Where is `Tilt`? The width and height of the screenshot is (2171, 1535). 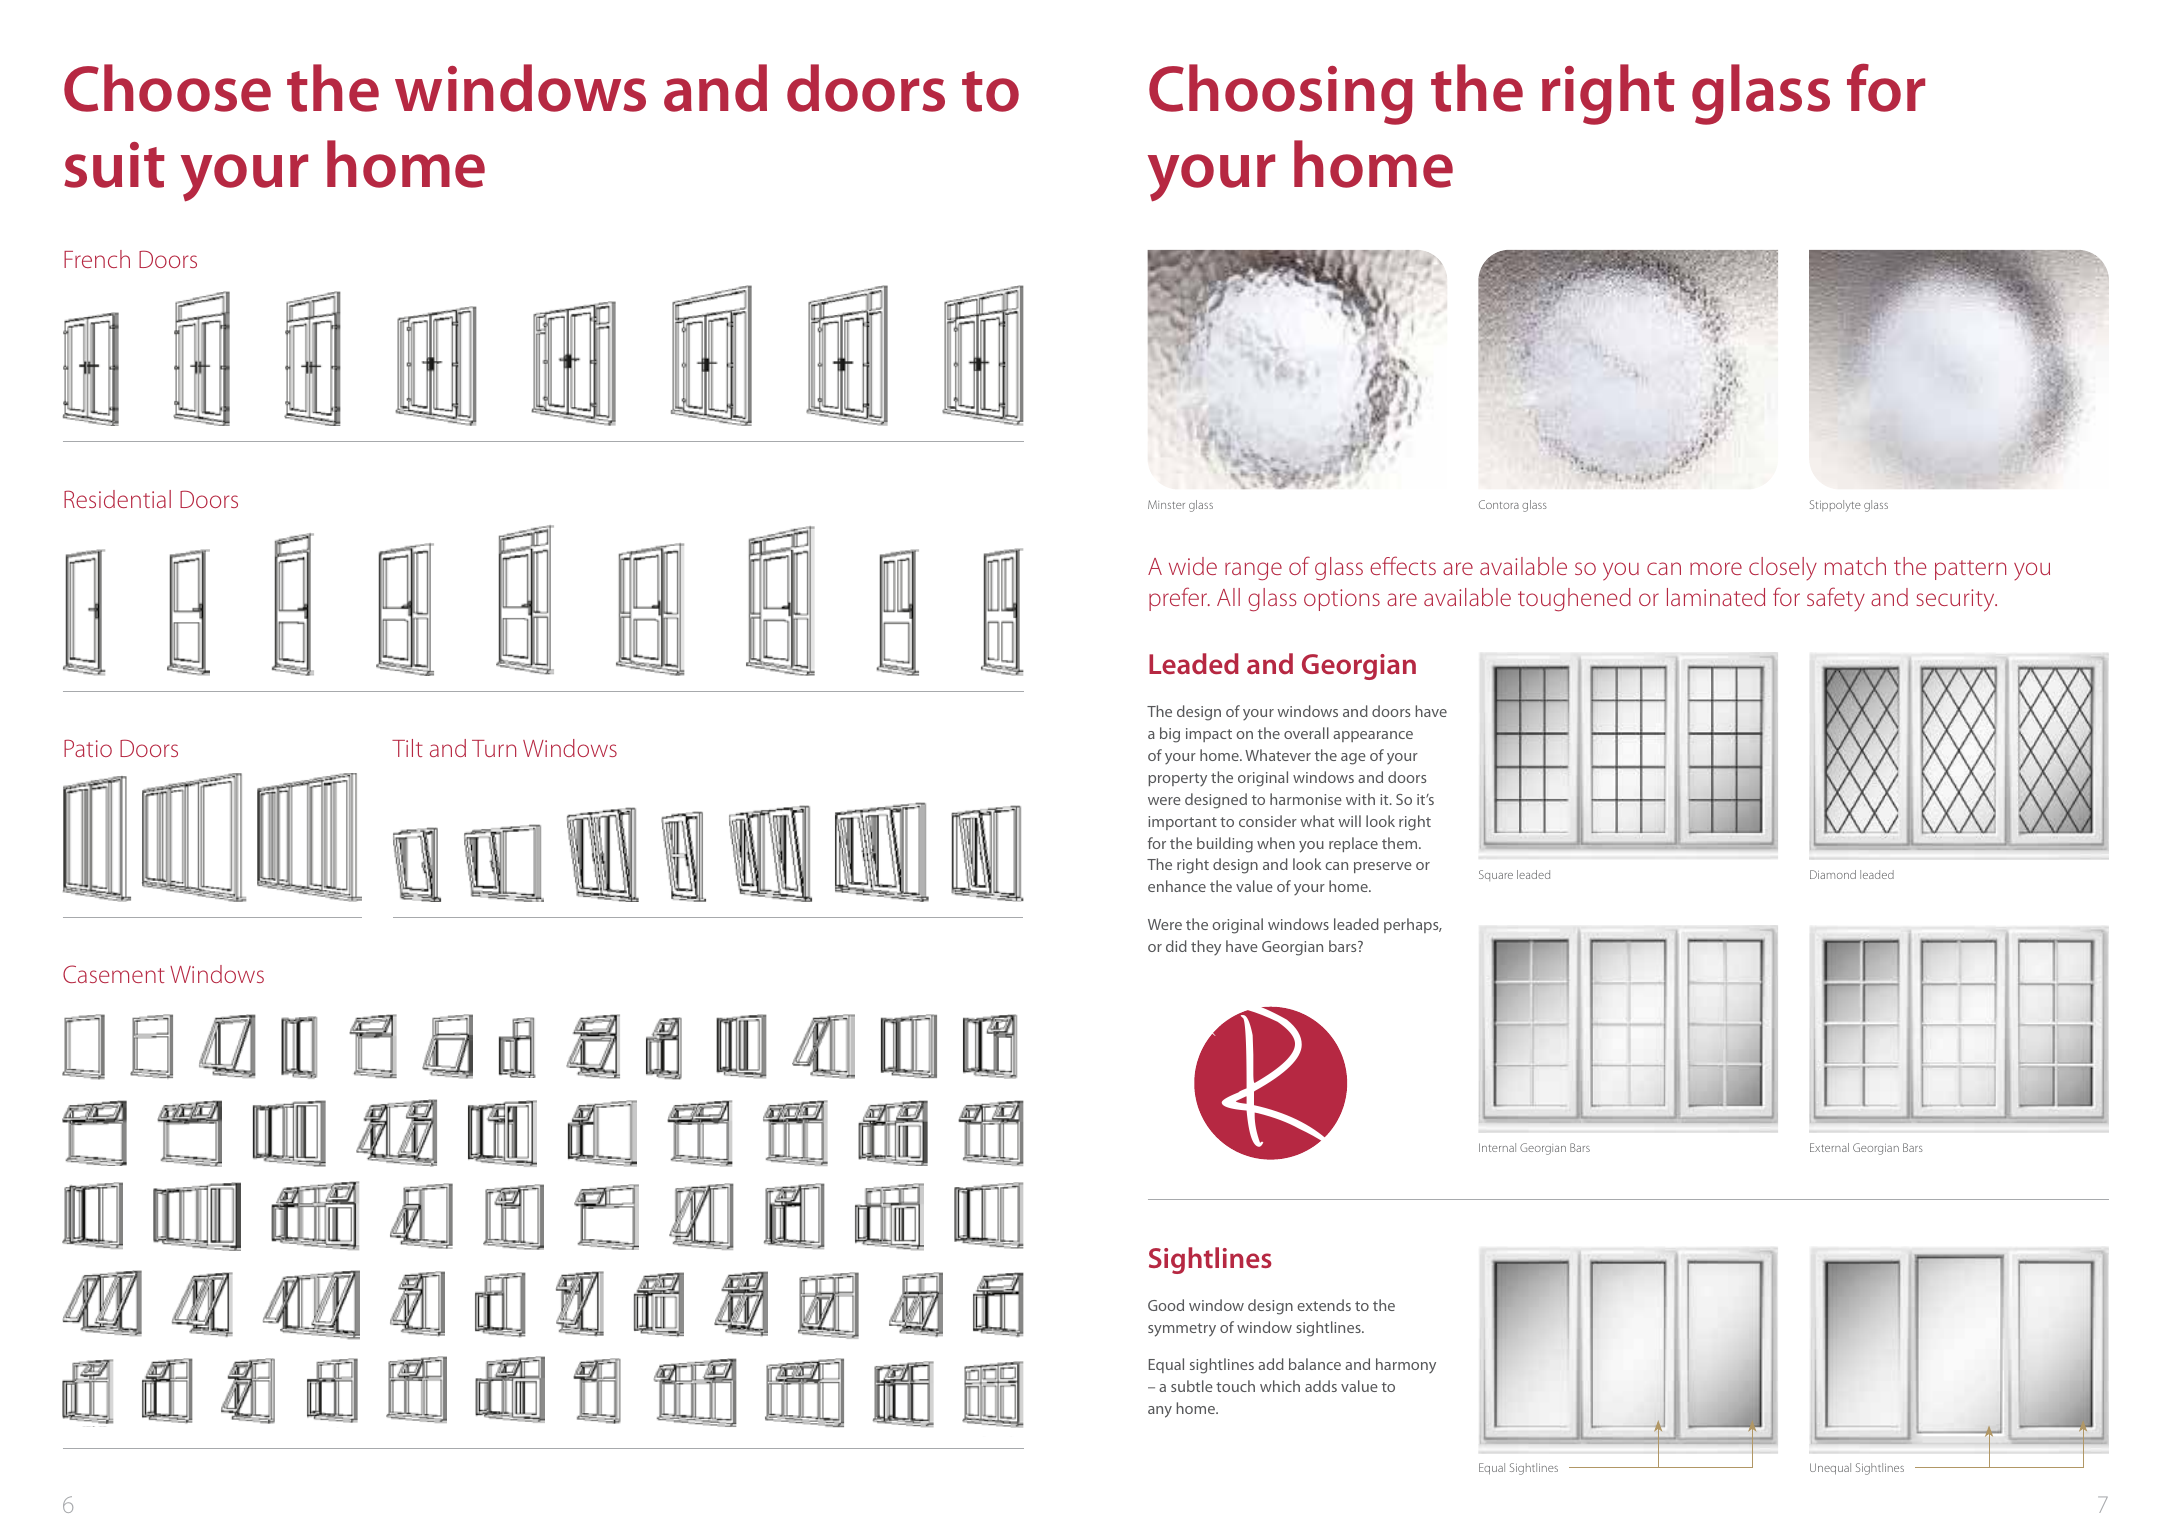
Tilt is located at coordinates (407, 748).
